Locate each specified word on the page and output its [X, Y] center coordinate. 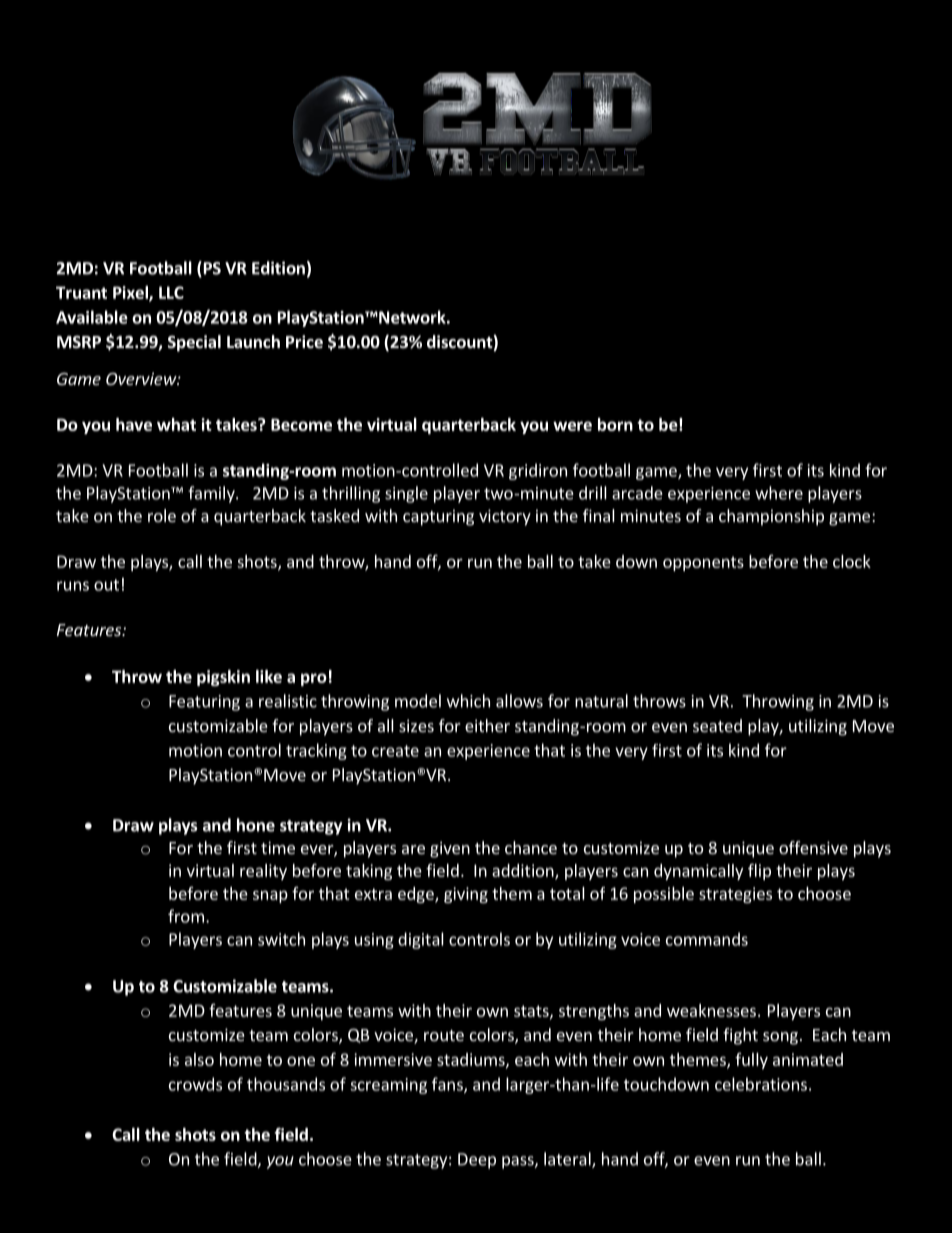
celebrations [761, 1084]
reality [263, 872]
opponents [703, 563]
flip [759, 871]
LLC [171, 292]
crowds [195, 1084]
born [615, 424]
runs [73, 586]
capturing [438, 517]
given [450, 849]
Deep [477, 1161]
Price [304, 342]
